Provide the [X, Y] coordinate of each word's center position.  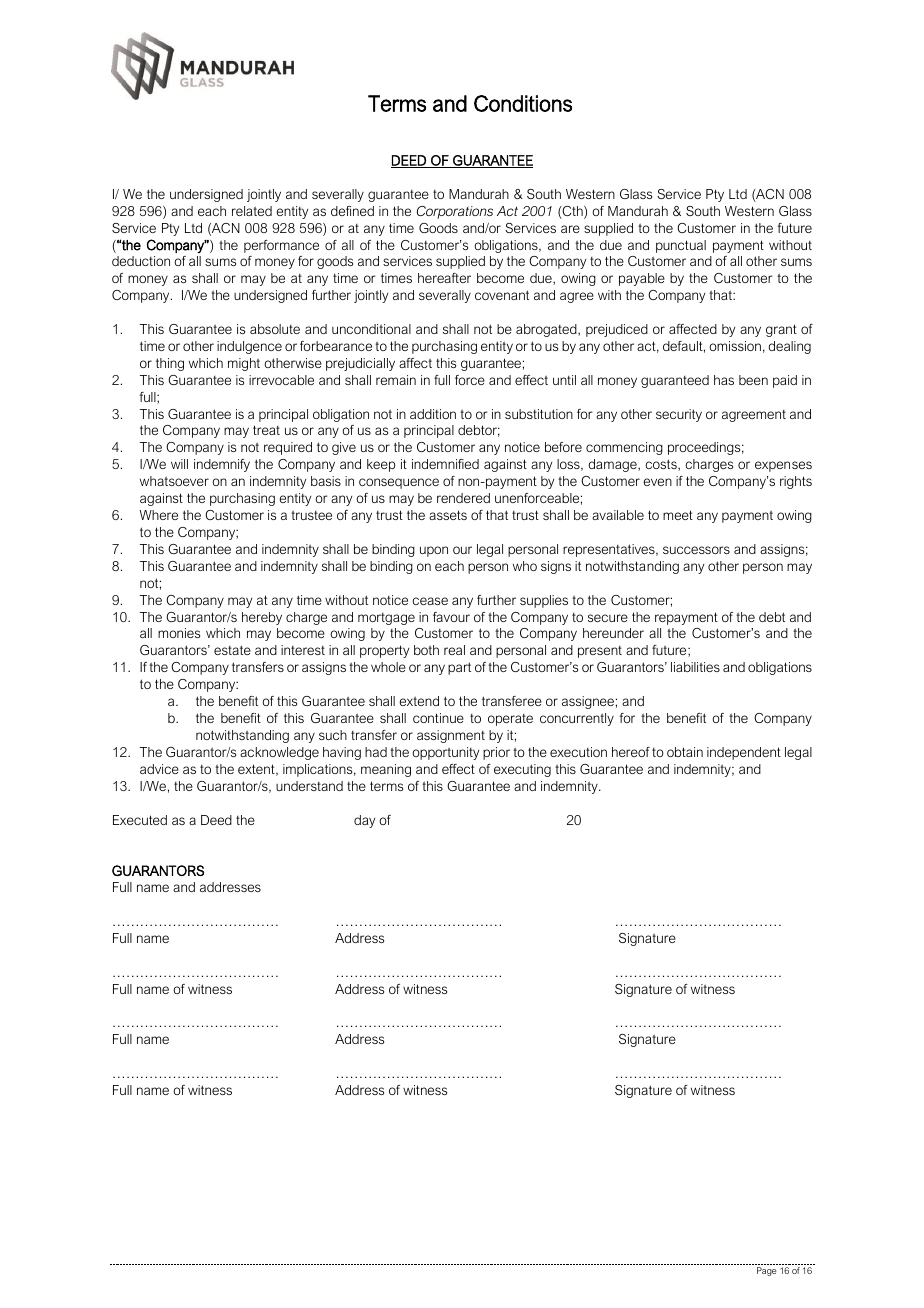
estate [232, 650]
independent [744, 753]
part [459, 668]
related [252, 211]
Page [767, 1271]
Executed [140, 820]
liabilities [695, 667]
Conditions [523, 103]
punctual [681, 246]
